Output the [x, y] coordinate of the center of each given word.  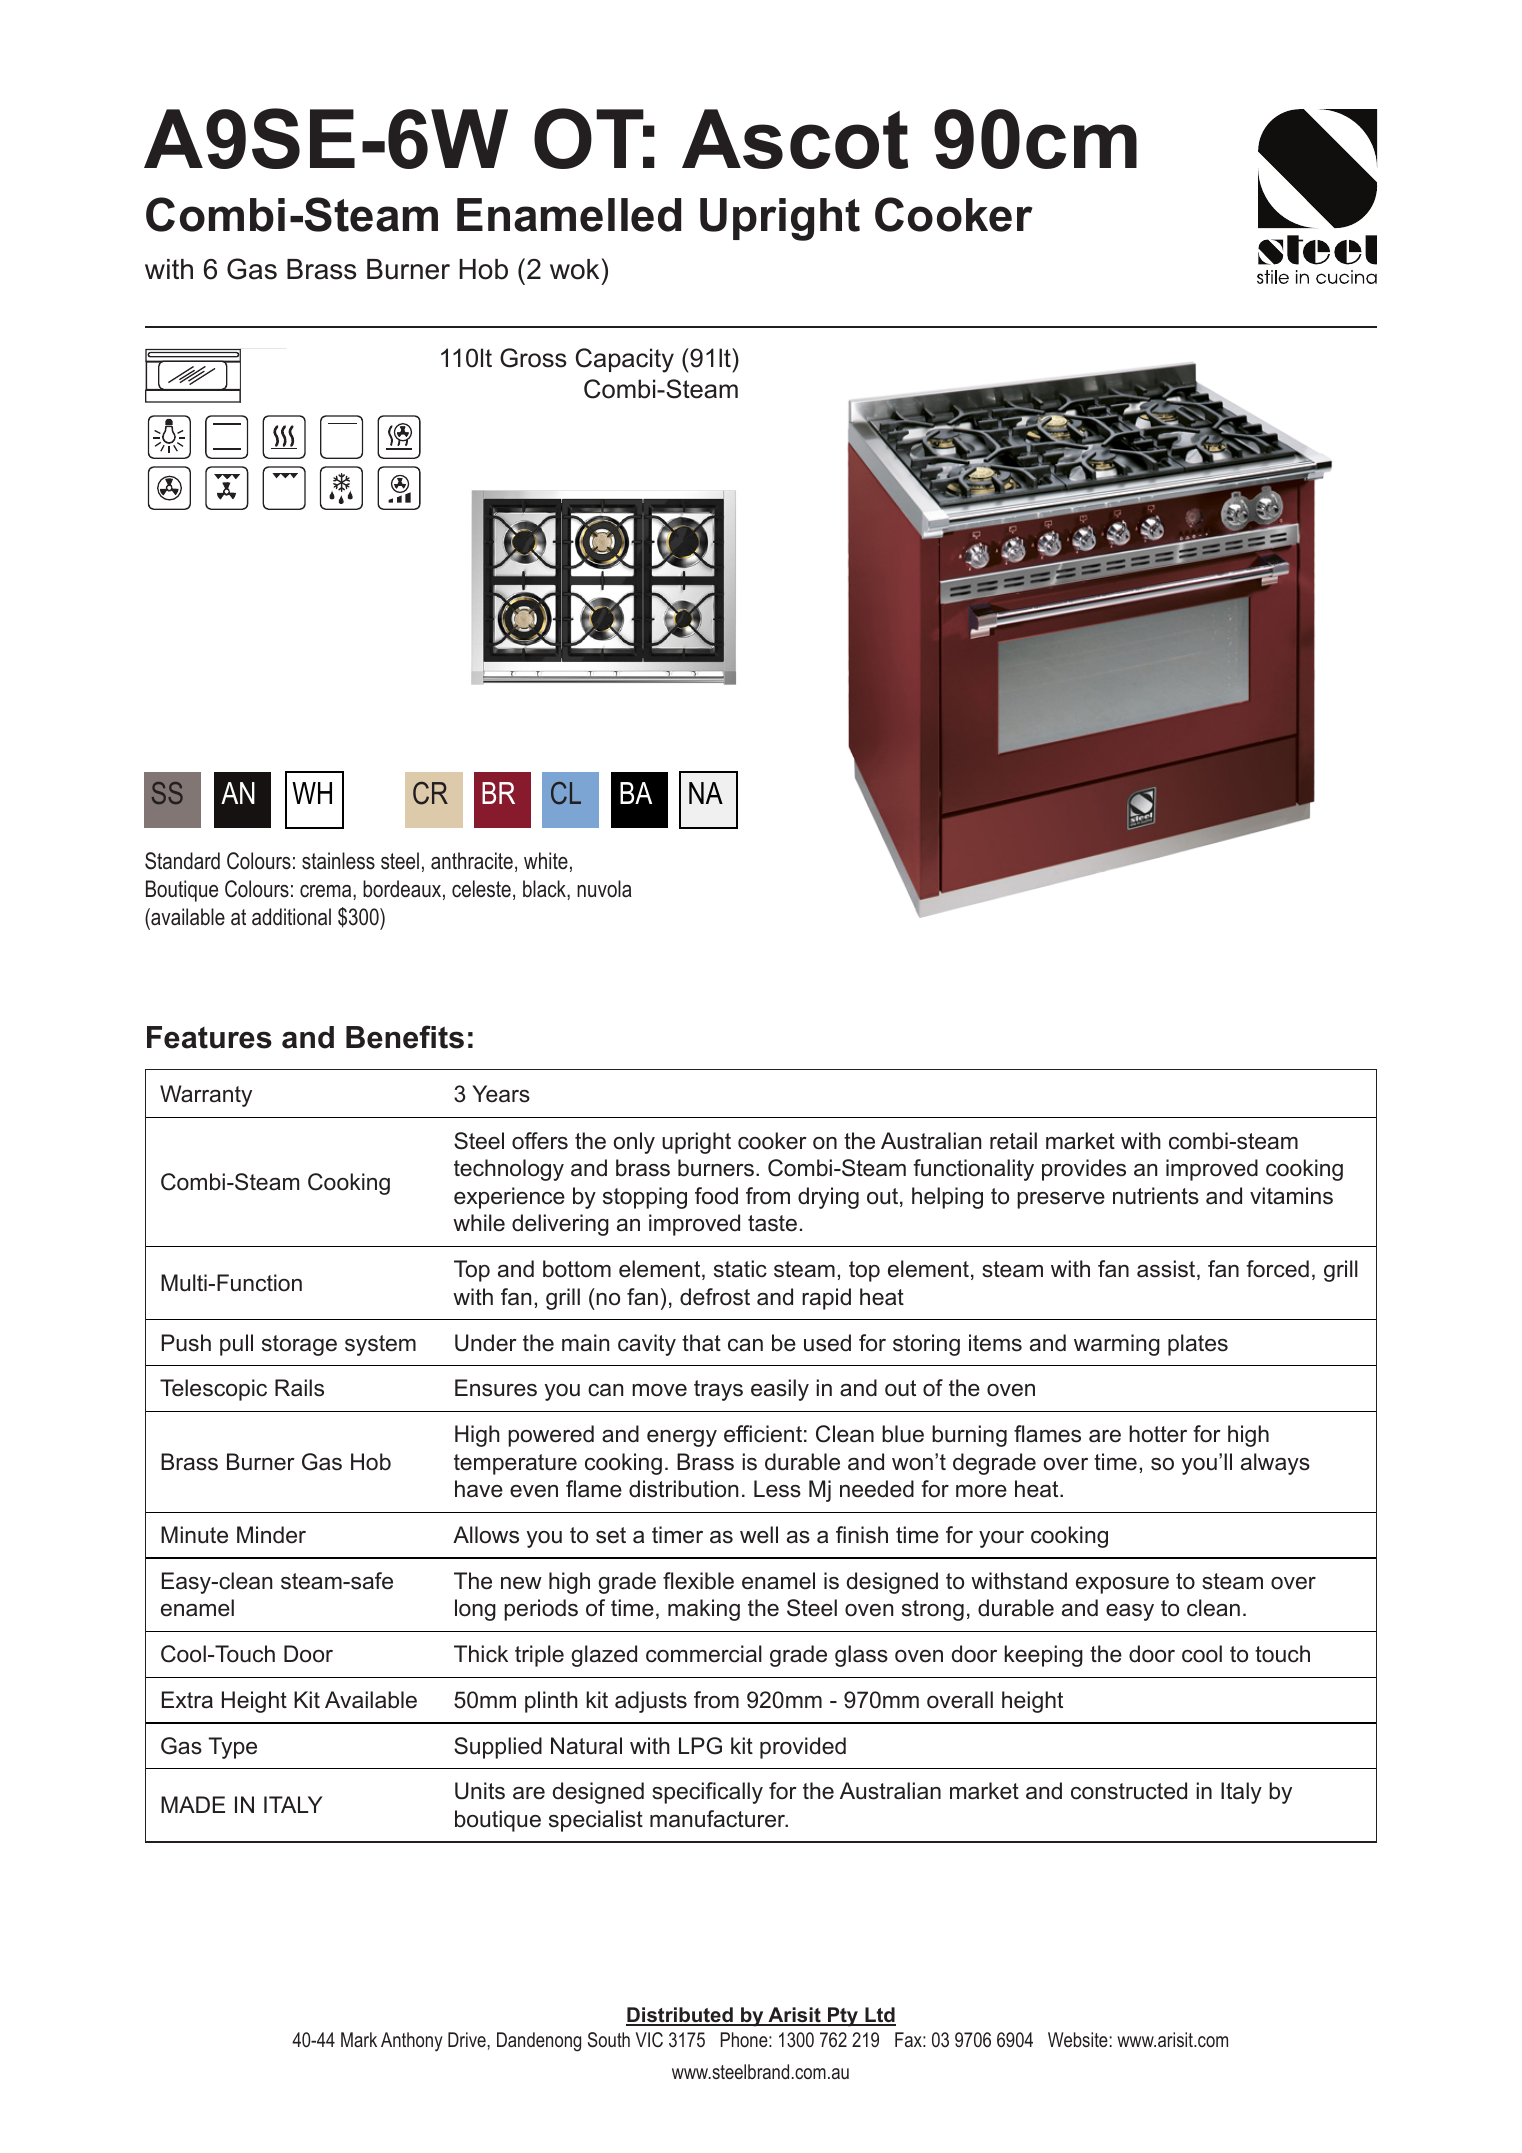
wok [574, 269]
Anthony [412, 2042]
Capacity [625, 360]
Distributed [680, 2016]
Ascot [795, 139]
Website [1078, 2039]
